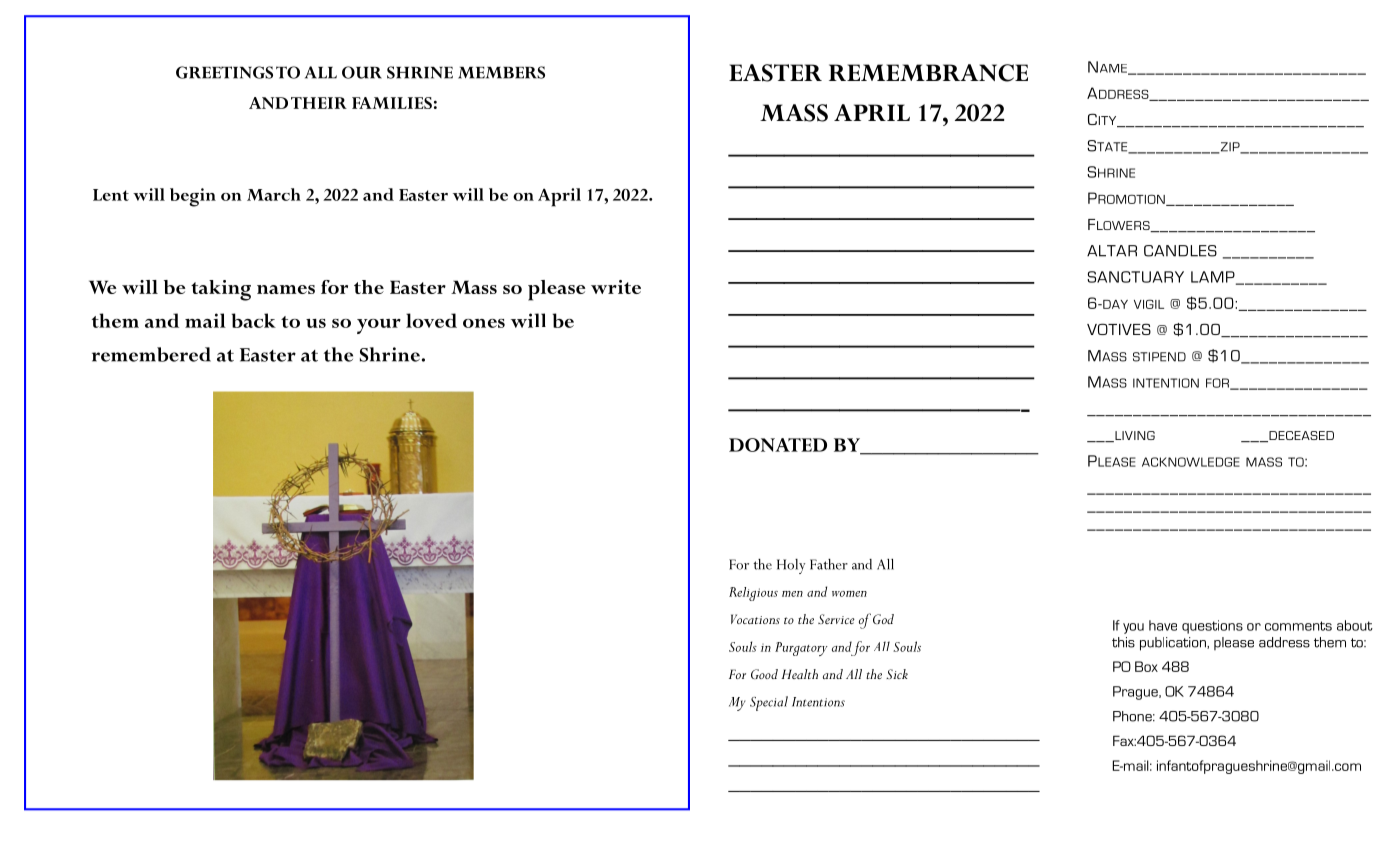 Image resolution: width=1400 pixels, height=850 pixels. Describe the element at coordinates (1112, 251) in the screenshot. I see `ALTAR` at that location.
